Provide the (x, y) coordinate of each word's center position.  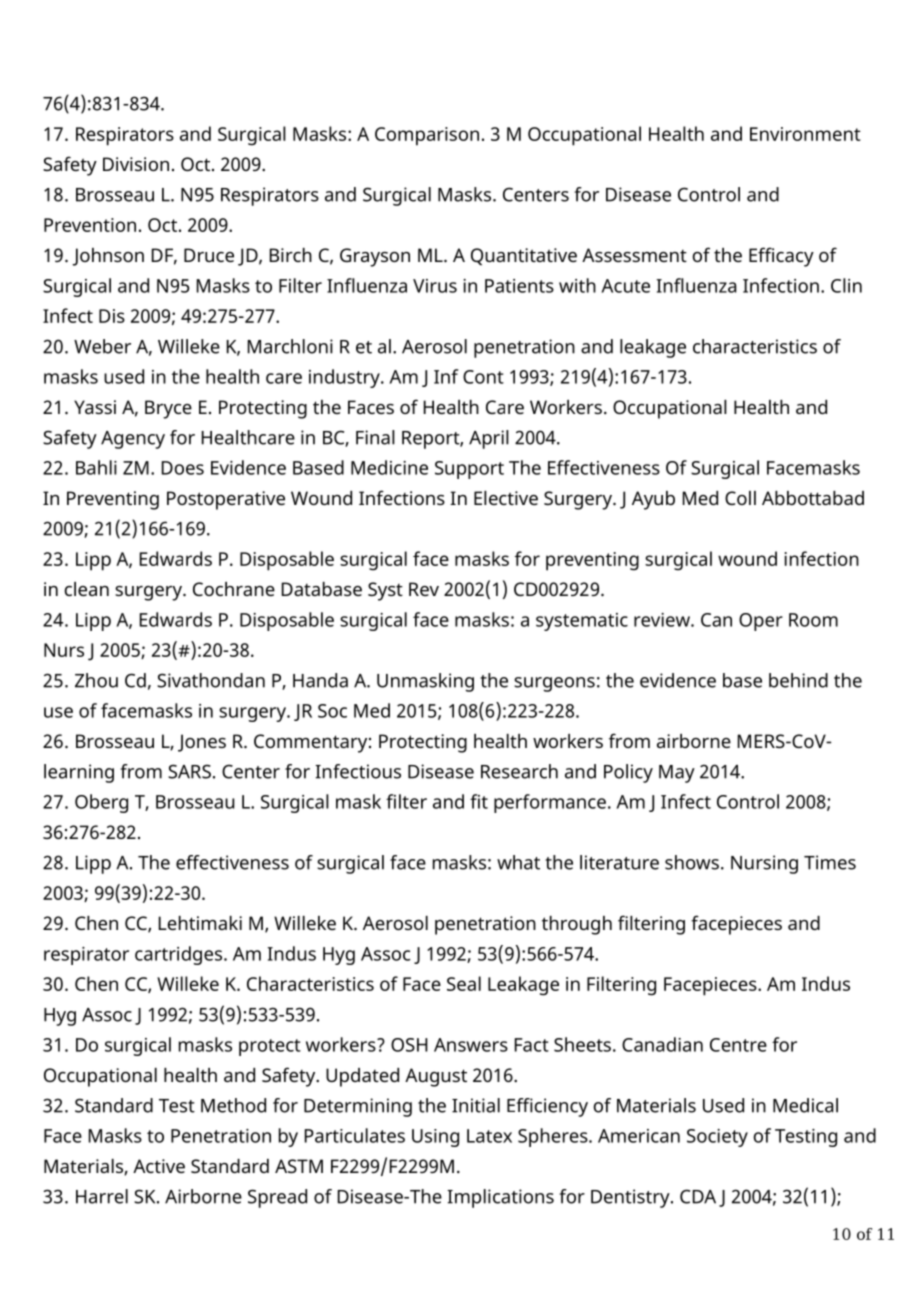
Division (136, 164)
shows (692, 862)
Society (717, 1138)
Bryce (168, 409)
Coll (740, 498)
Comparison (427, 136)
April (489, 439)
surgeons (554, 684)
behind (798, 680)
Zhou (96, 680)
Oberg (101, 803)
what (518, 862)
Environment (805, 134)
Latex (489, 1136)
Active (159, 1166)
